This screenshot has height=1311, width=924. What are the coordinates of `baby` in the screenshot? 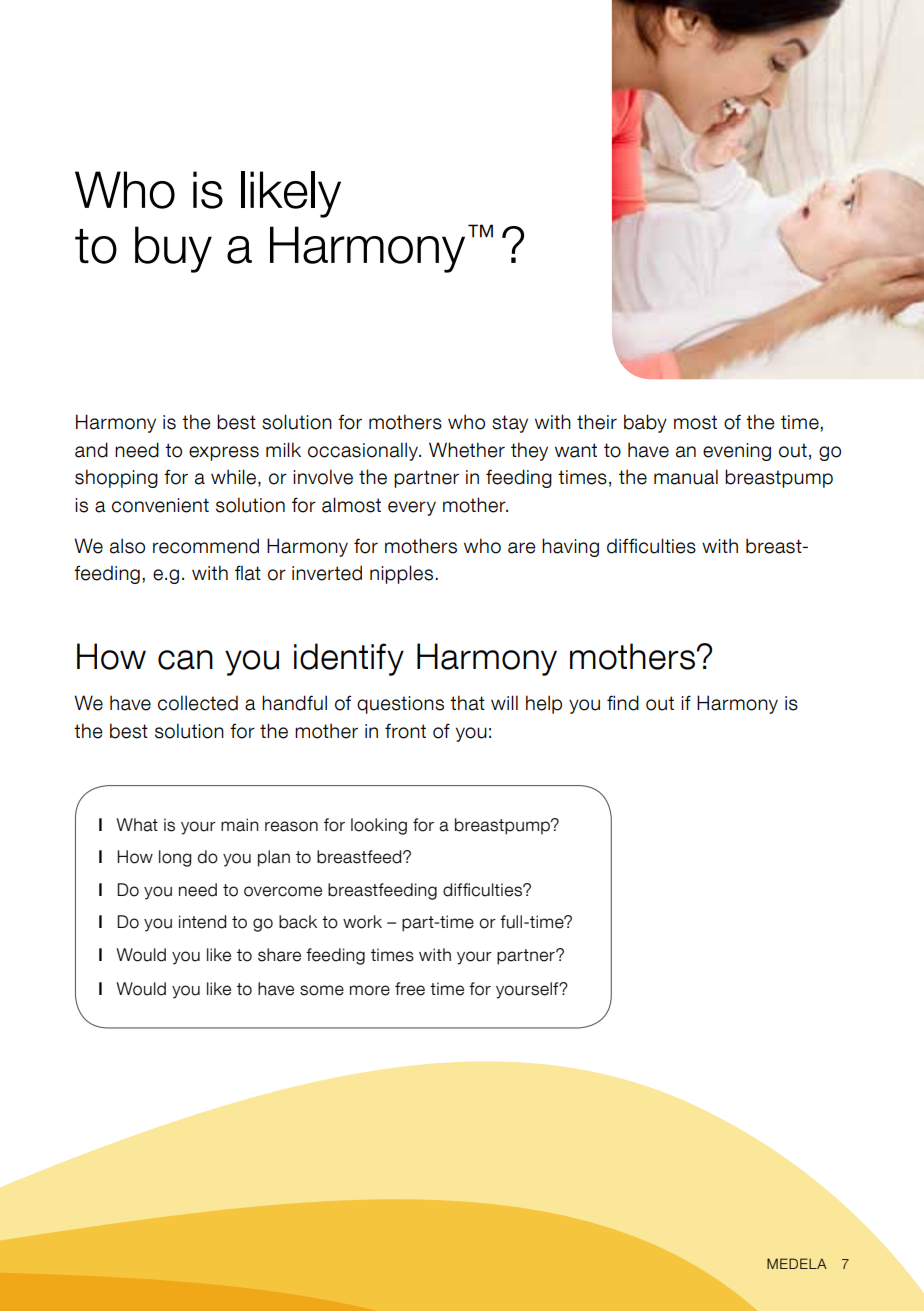 It's located at (645, 423).
